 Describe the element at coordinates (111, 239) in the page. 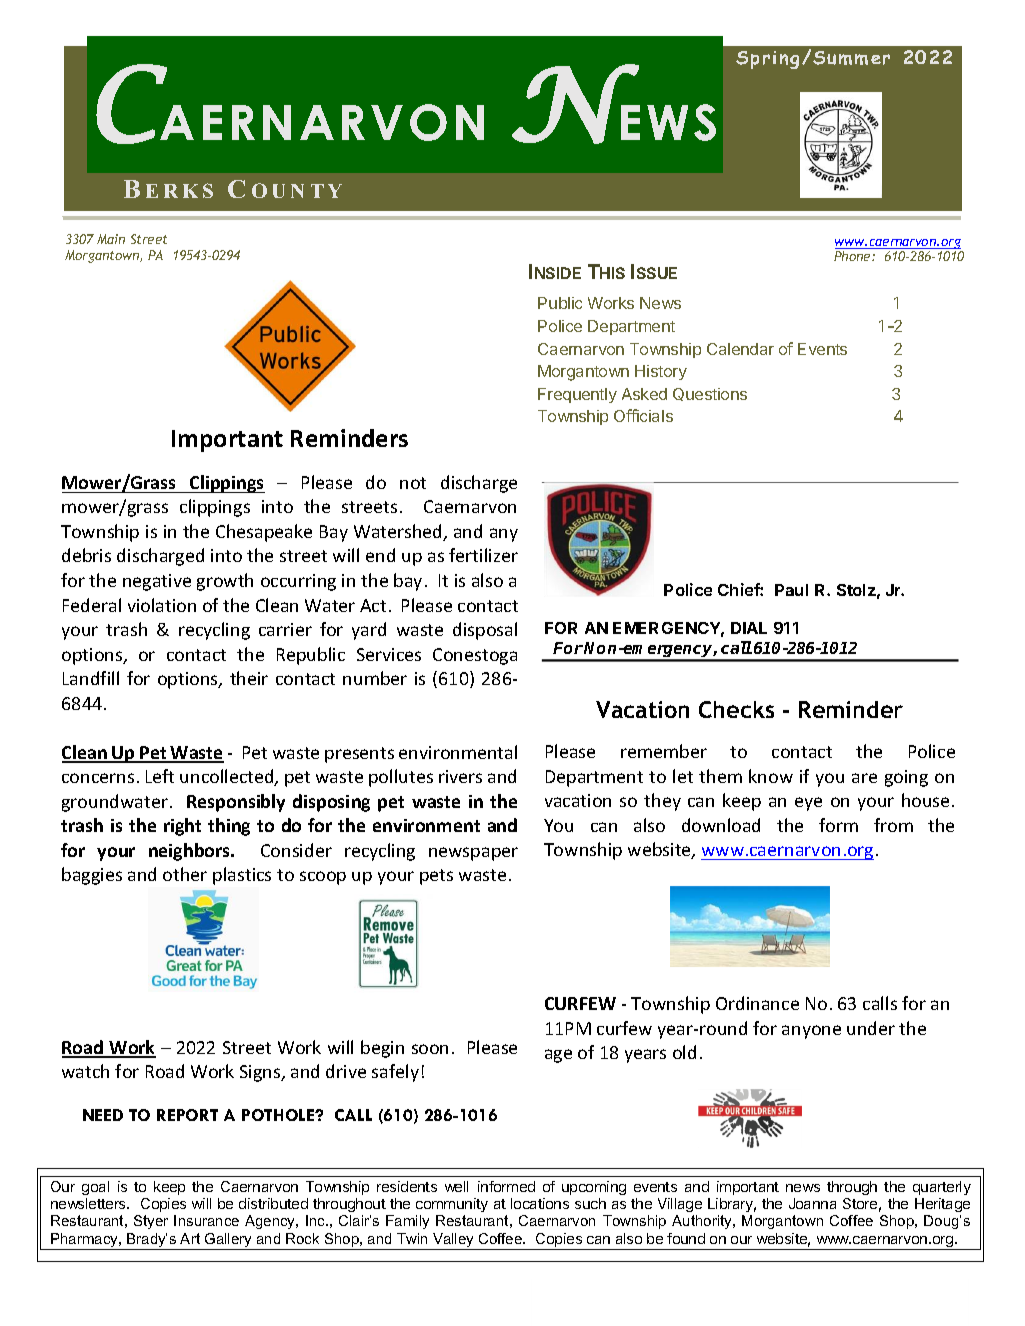

I see `Main` at that location.
